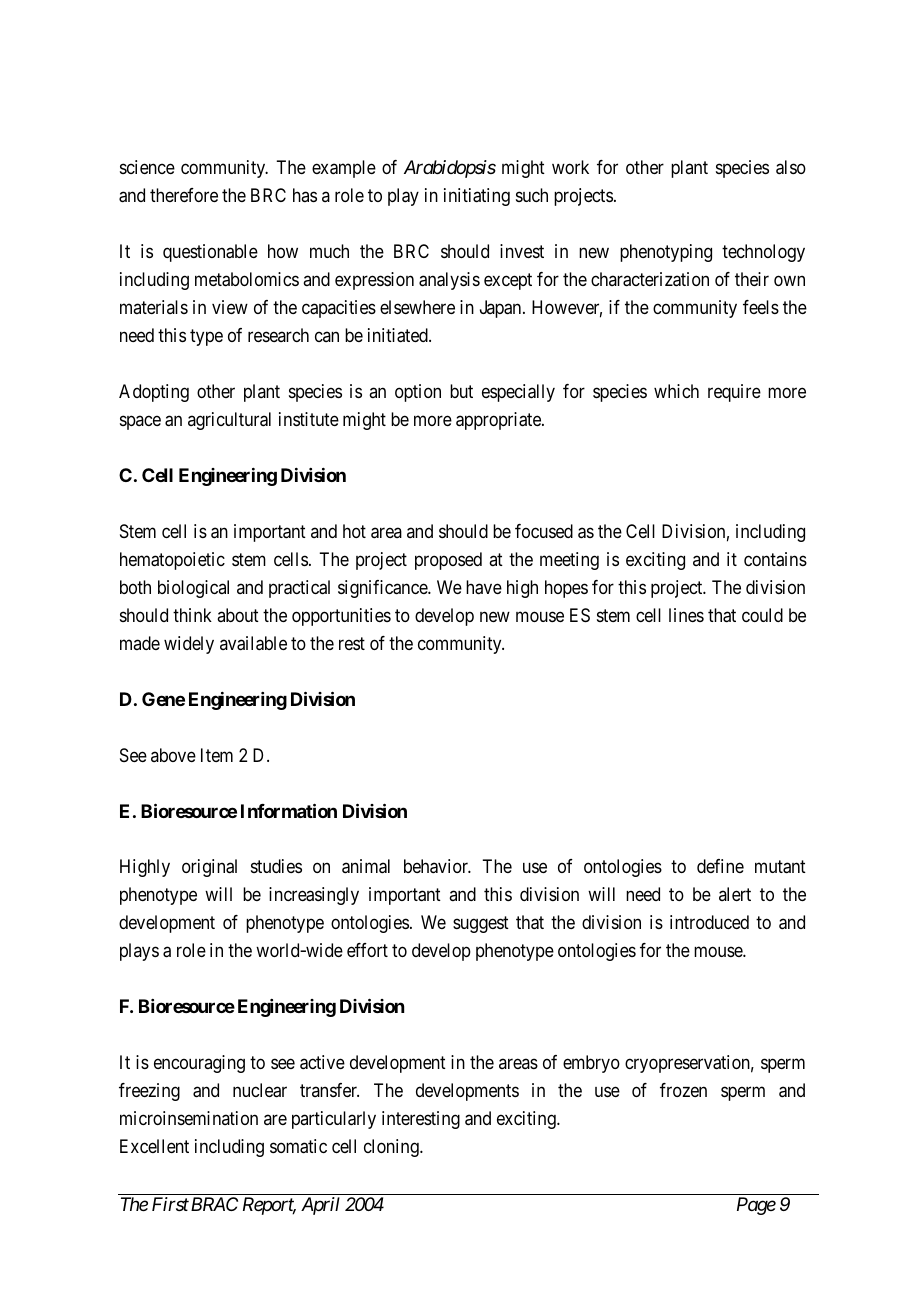  Describe the element at coordinates (481, 925) in the screenshot. I see `suggest` at that location.
